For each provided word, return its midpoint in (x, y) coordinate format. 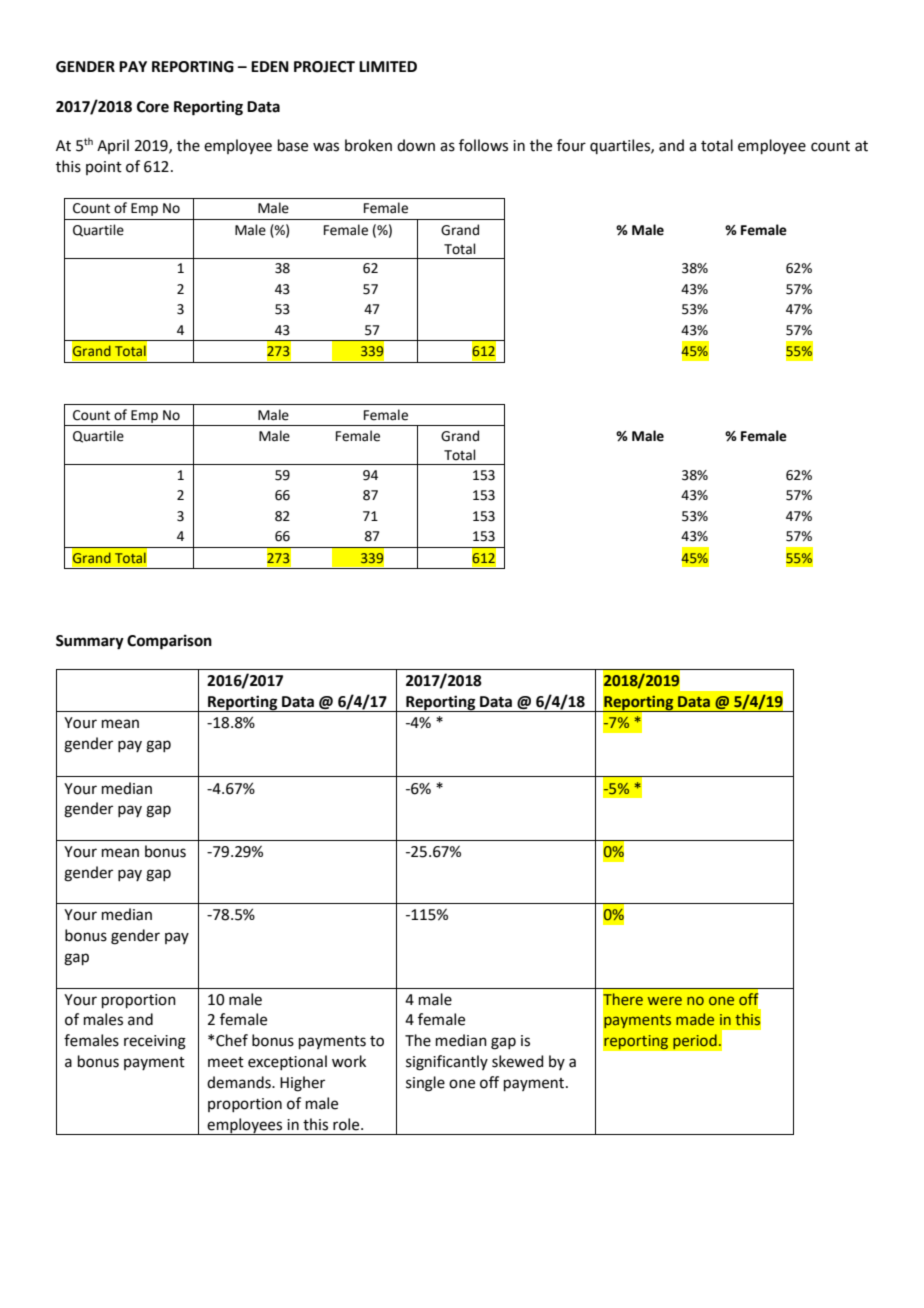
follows (483, 145)
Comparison (169, 642)
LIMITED (388, 66)
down (416, 145)
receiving (155, 1042)
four (571, 145)
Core (153, 107)
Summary (90, 642)
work (349, 1061)
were (665, 1000)
